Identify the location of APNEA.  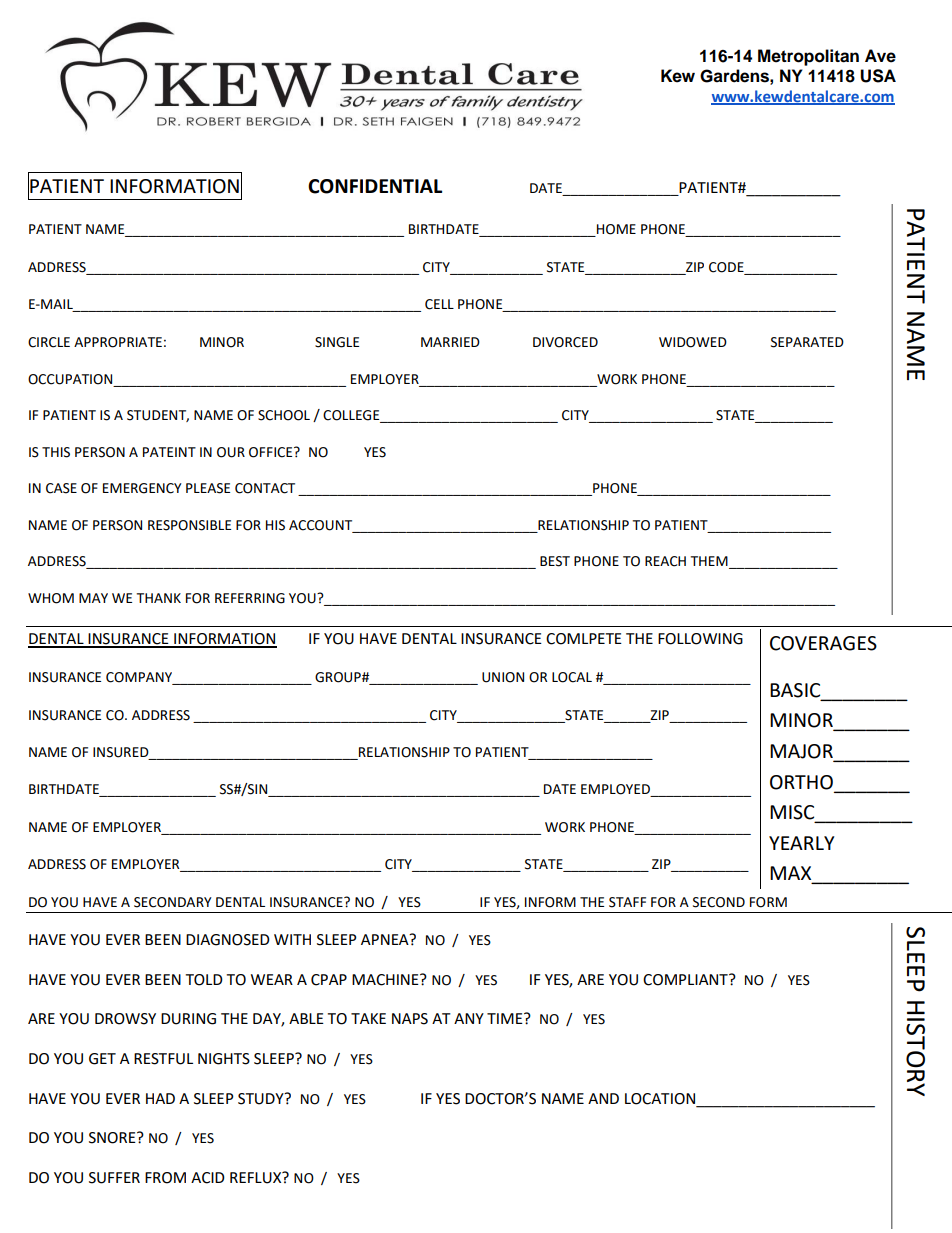
(386, 939).
